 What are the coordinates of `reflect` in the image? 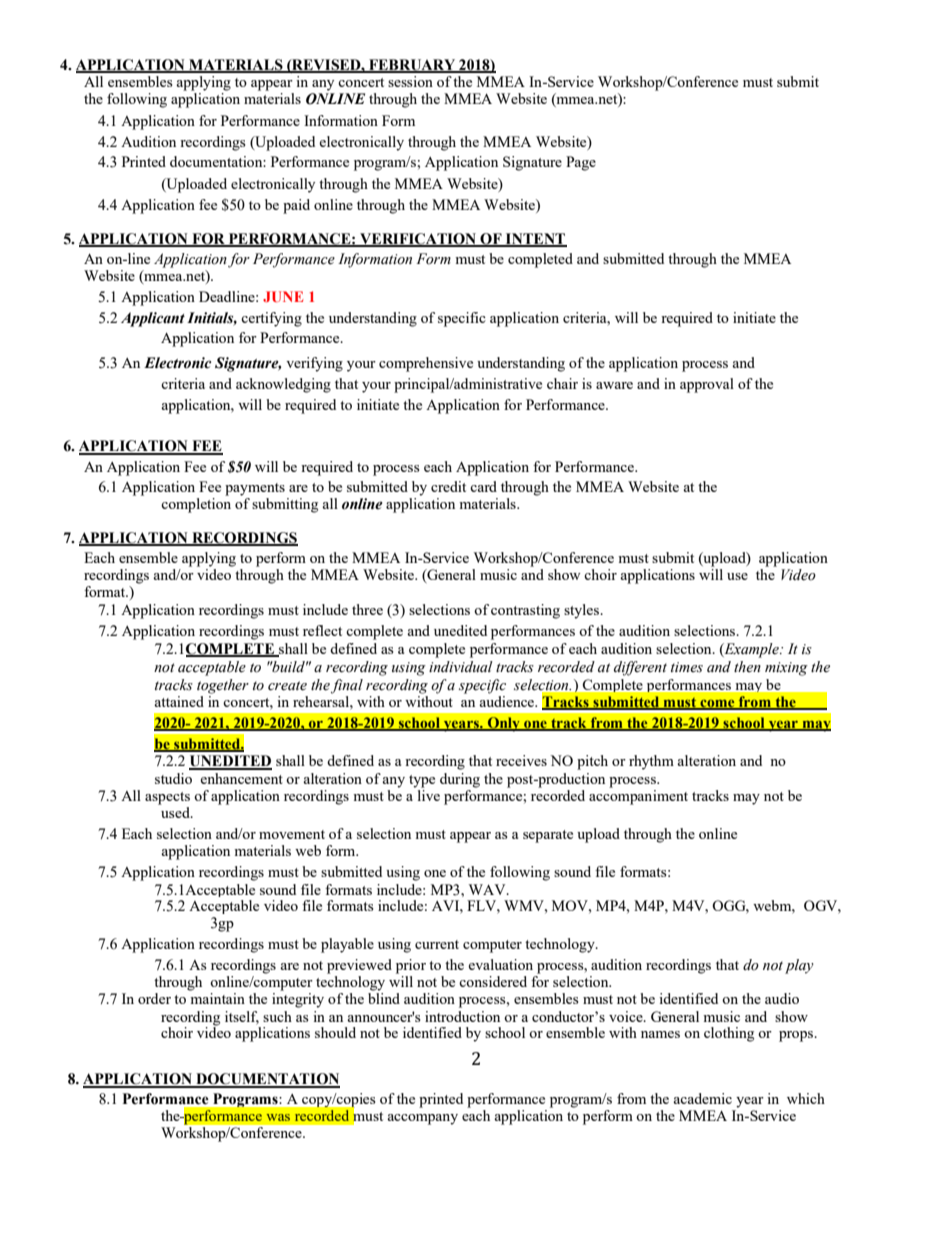 It's located at (322, 630).
